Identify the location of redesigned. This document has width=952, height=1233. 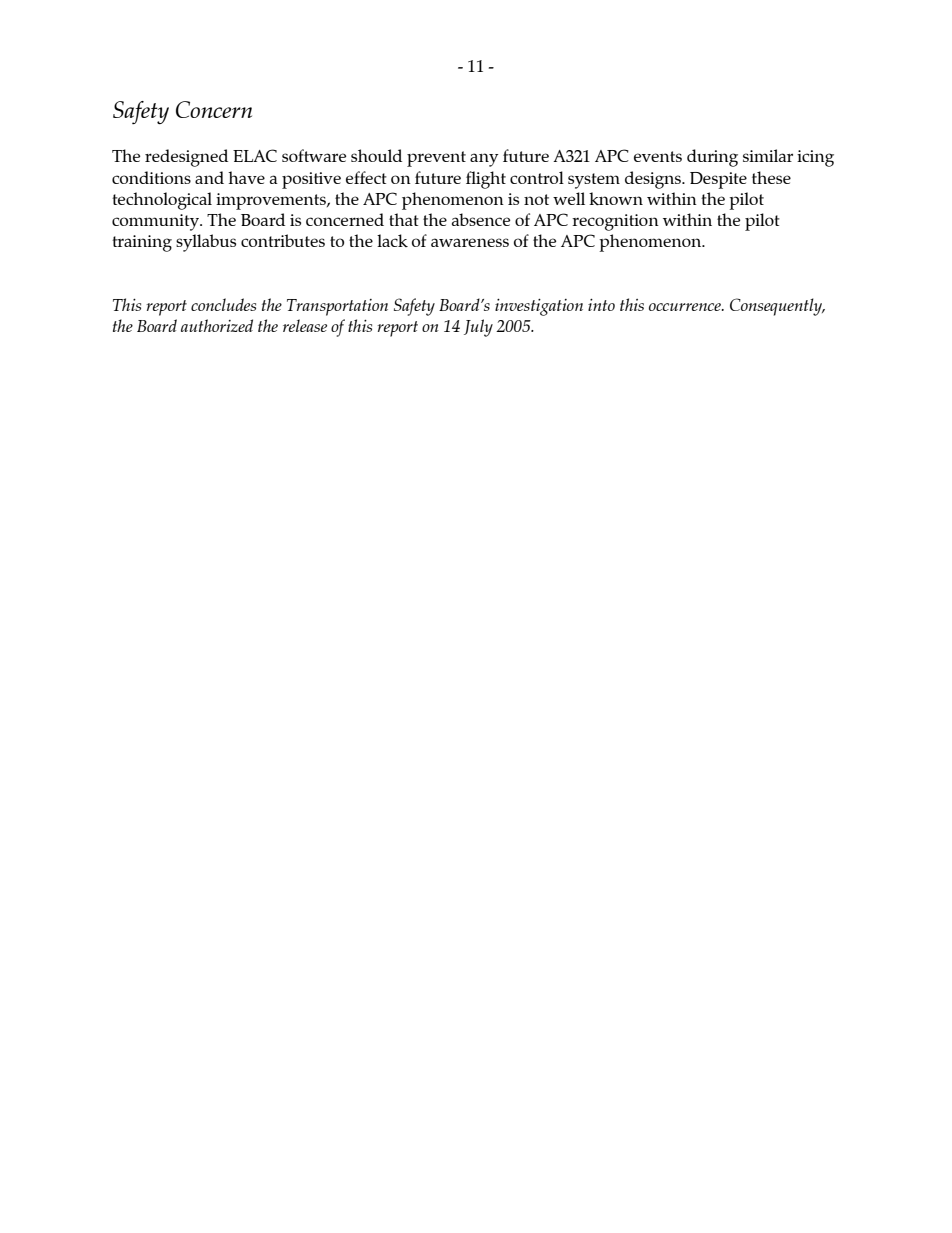
(186, 158).
